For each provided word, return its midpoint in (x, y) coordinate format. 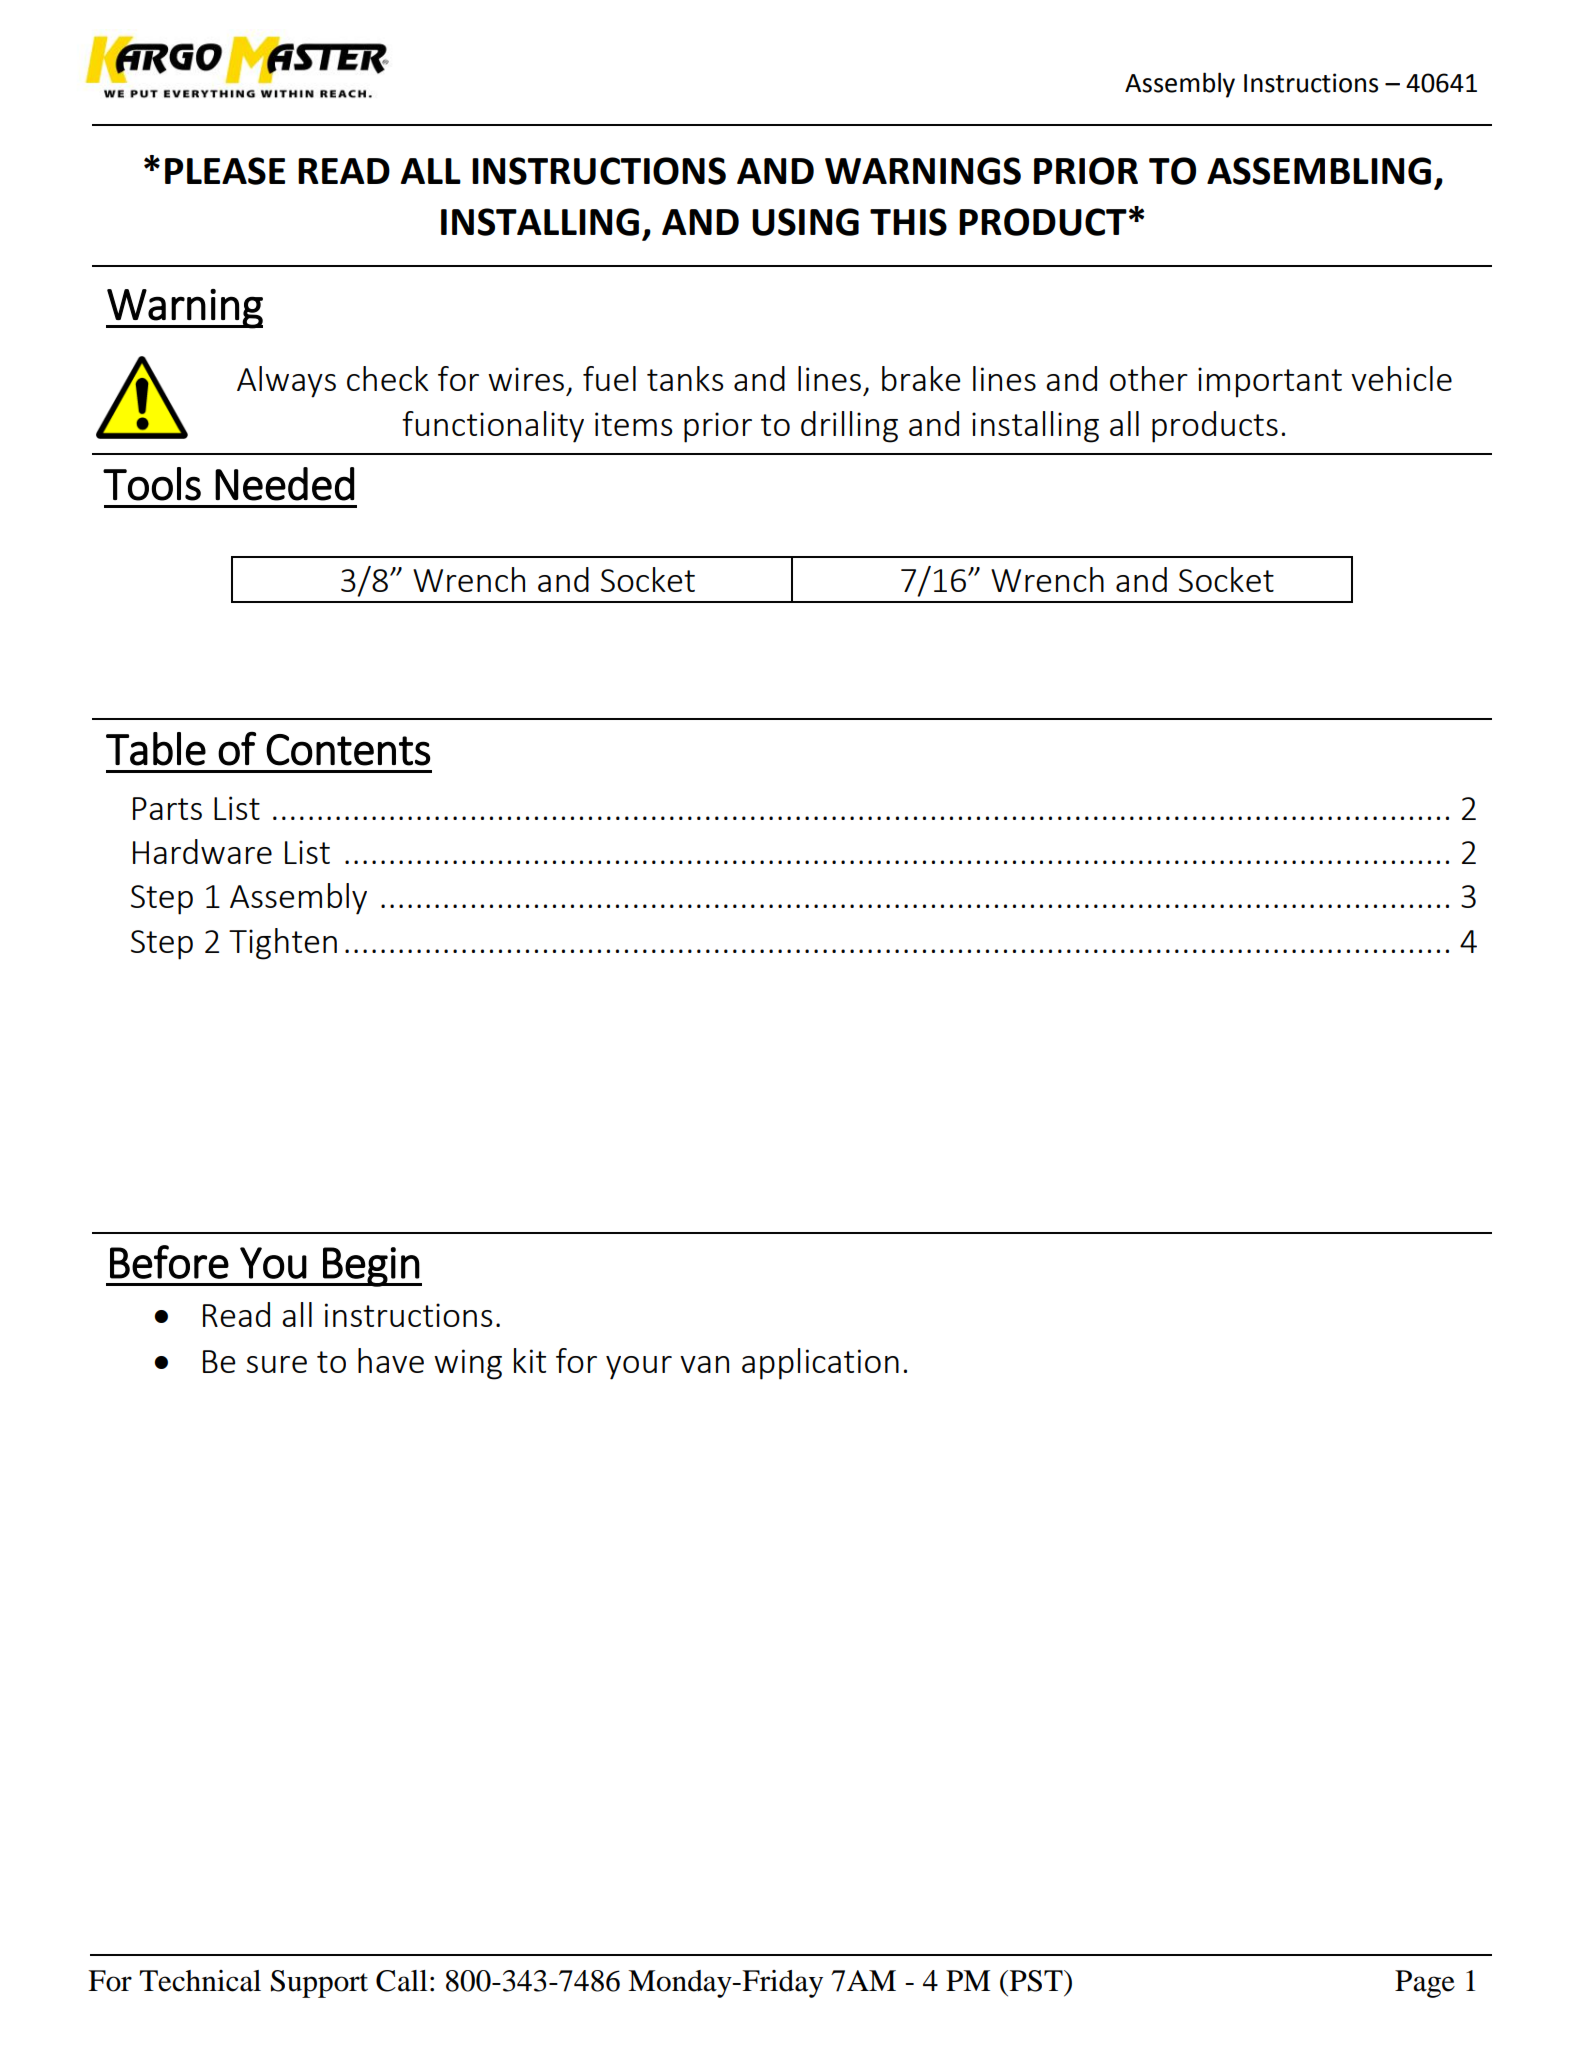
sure (276, 1364)
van (704, 1364)
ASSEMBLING (1319, 171)
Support (319, 1984)
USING (805, 222)
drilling (849, 427)
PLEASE (225, 171)
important (1270, 382)
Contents (348, 750)
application (820, 1364)
